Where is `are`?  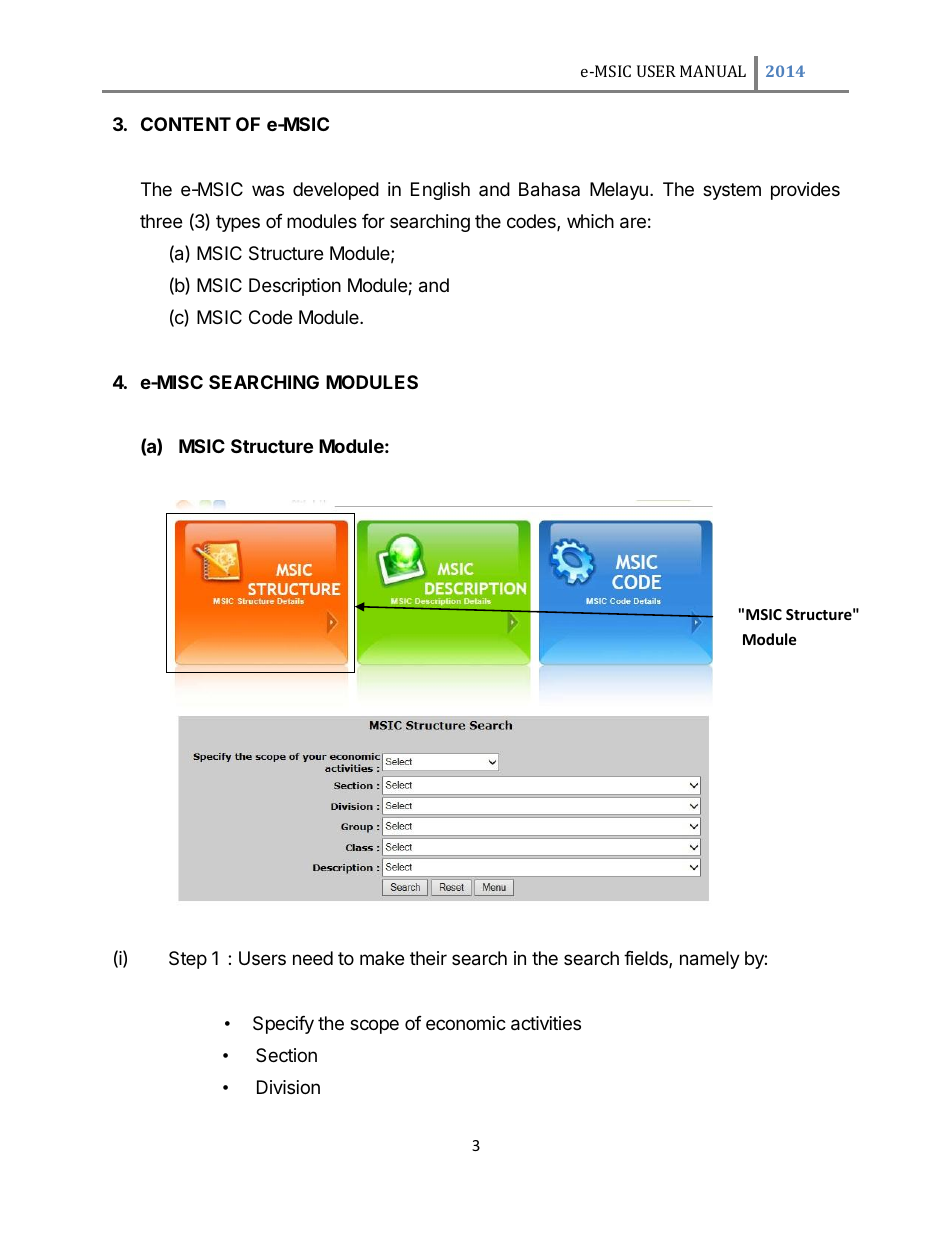 are is located at coordinates (633, 223).
